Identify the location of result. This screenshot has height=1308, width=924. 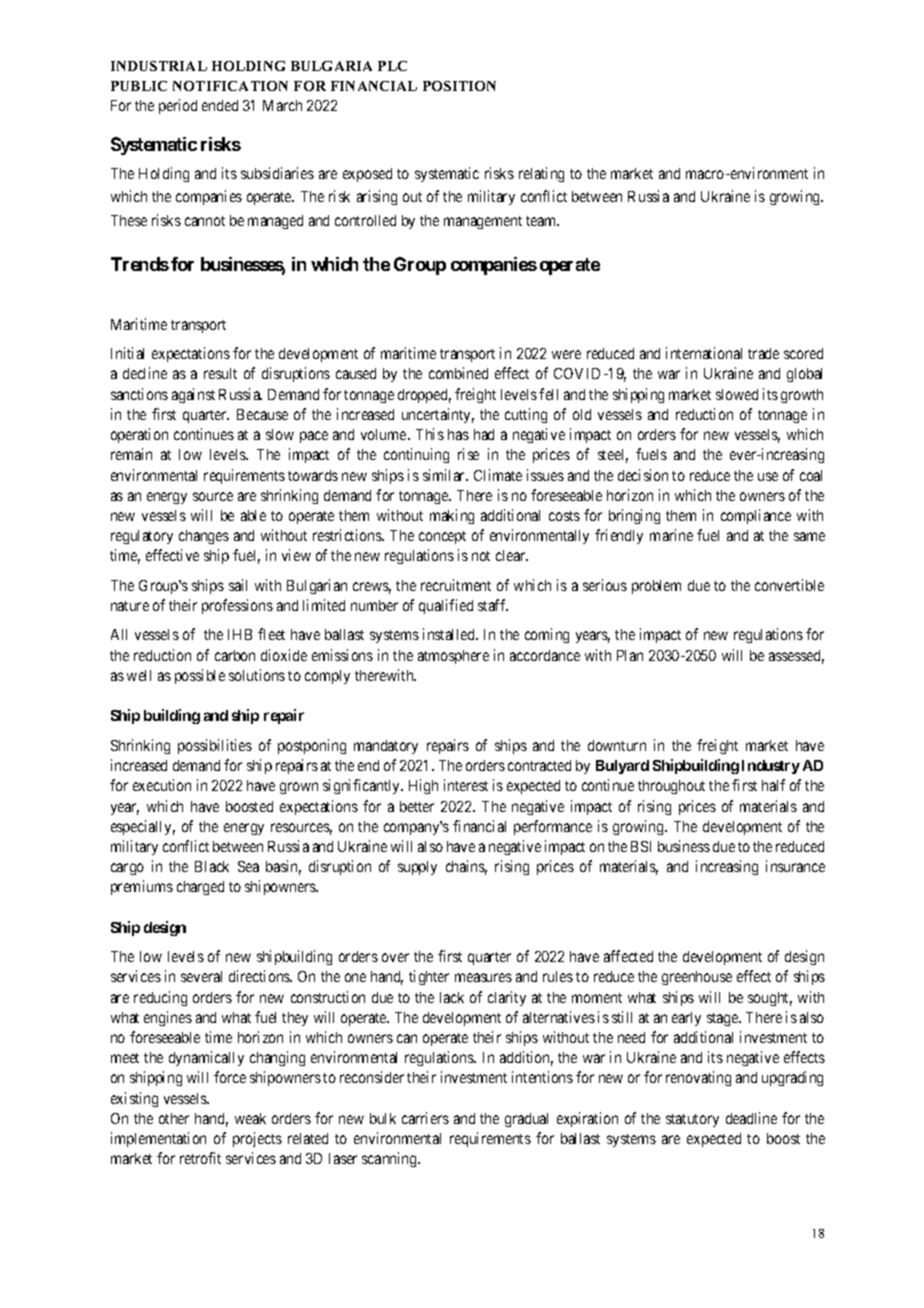
(220, 373).
